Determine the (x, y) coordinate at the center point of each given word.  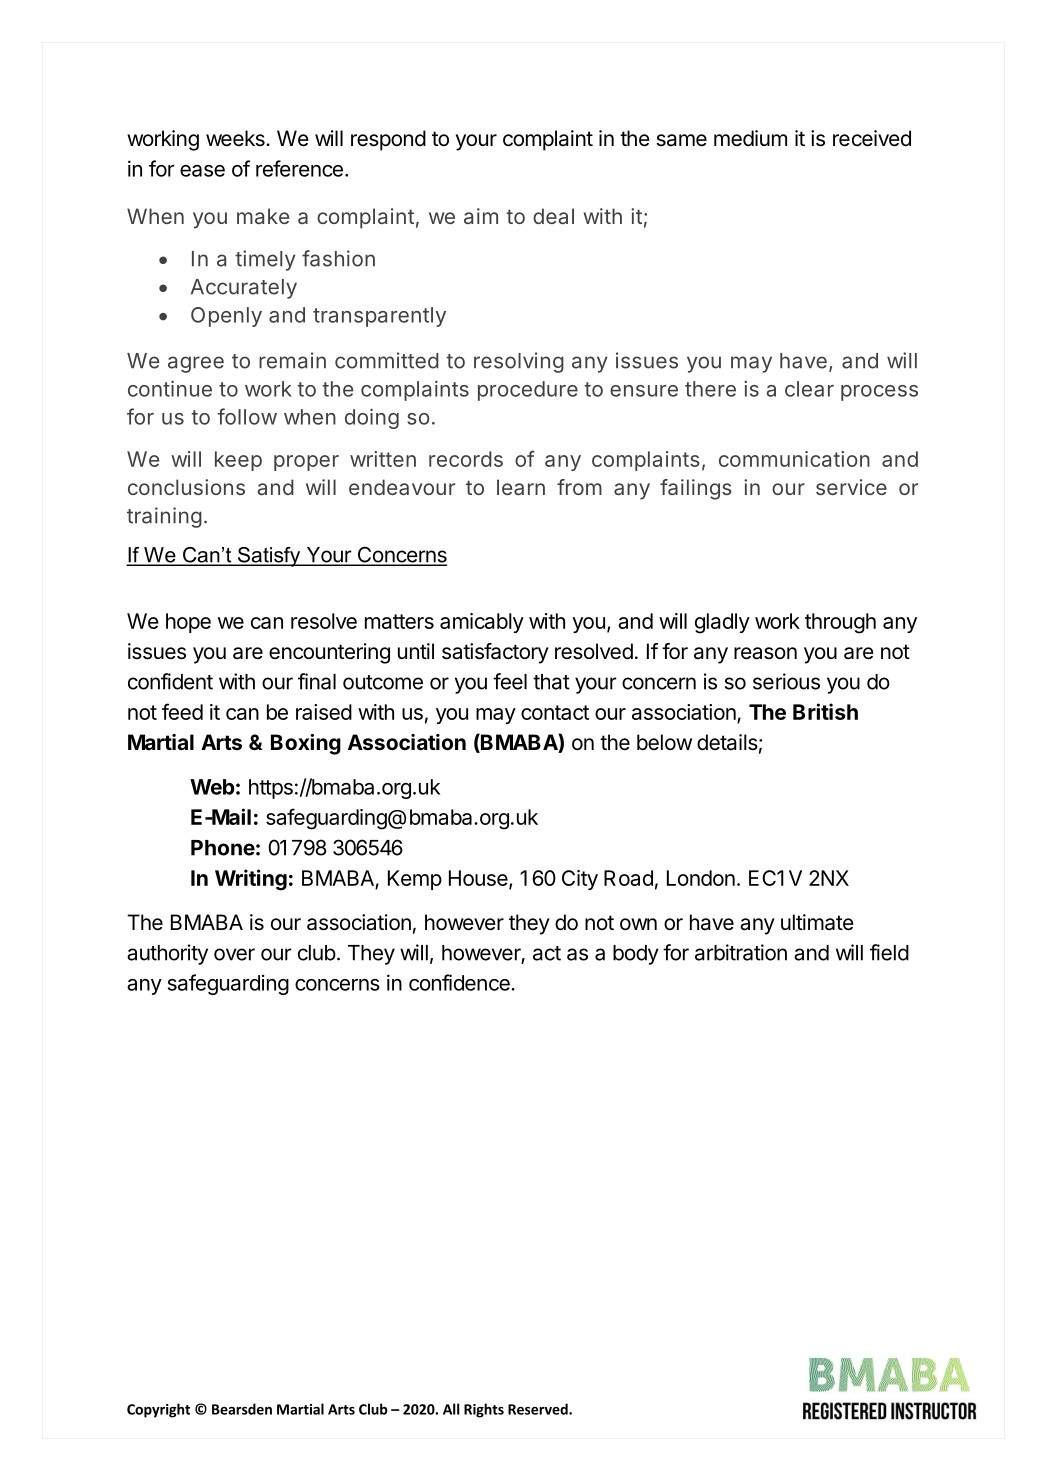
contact (555, 712)
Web (212, 787)
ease (202, 171)
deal (553, 216)
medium (750, 138)
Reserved (539, 1409)
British (825, 711)
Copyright (158, 1410)
